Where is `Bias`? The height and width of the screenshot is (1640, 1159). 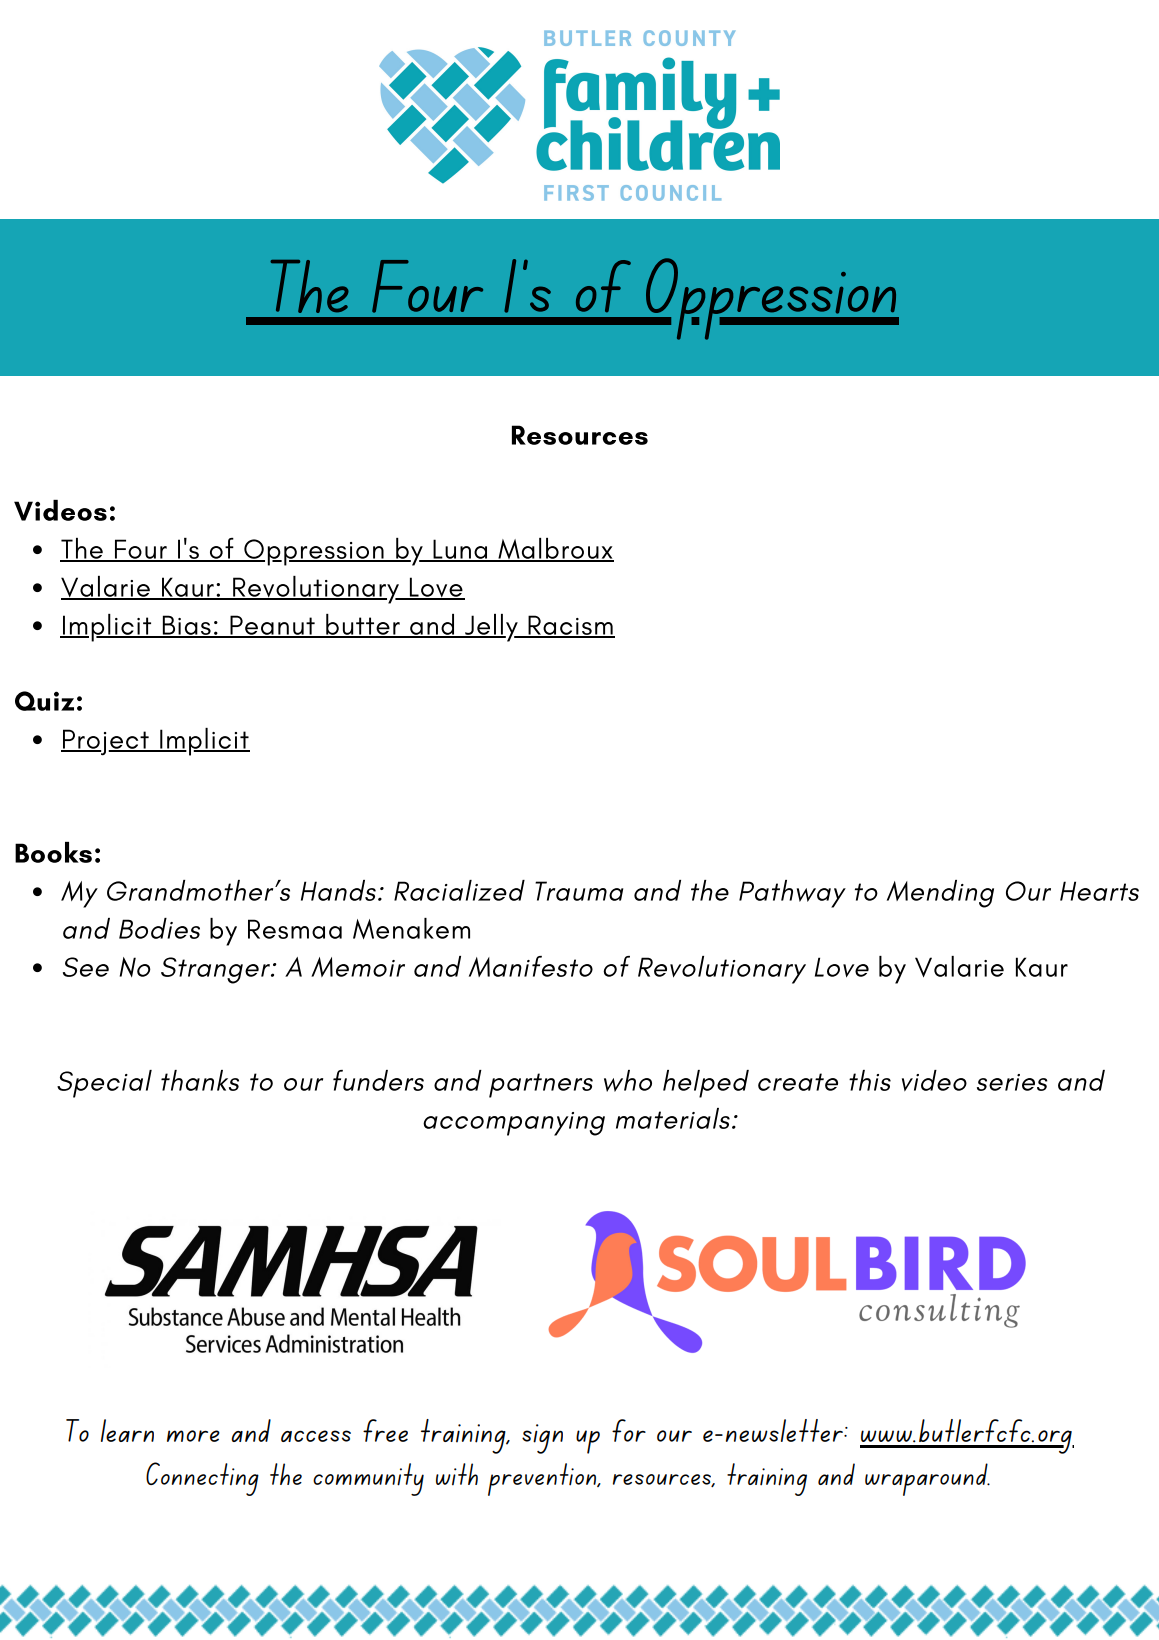 Bias is located at coordinates (186, 626).
